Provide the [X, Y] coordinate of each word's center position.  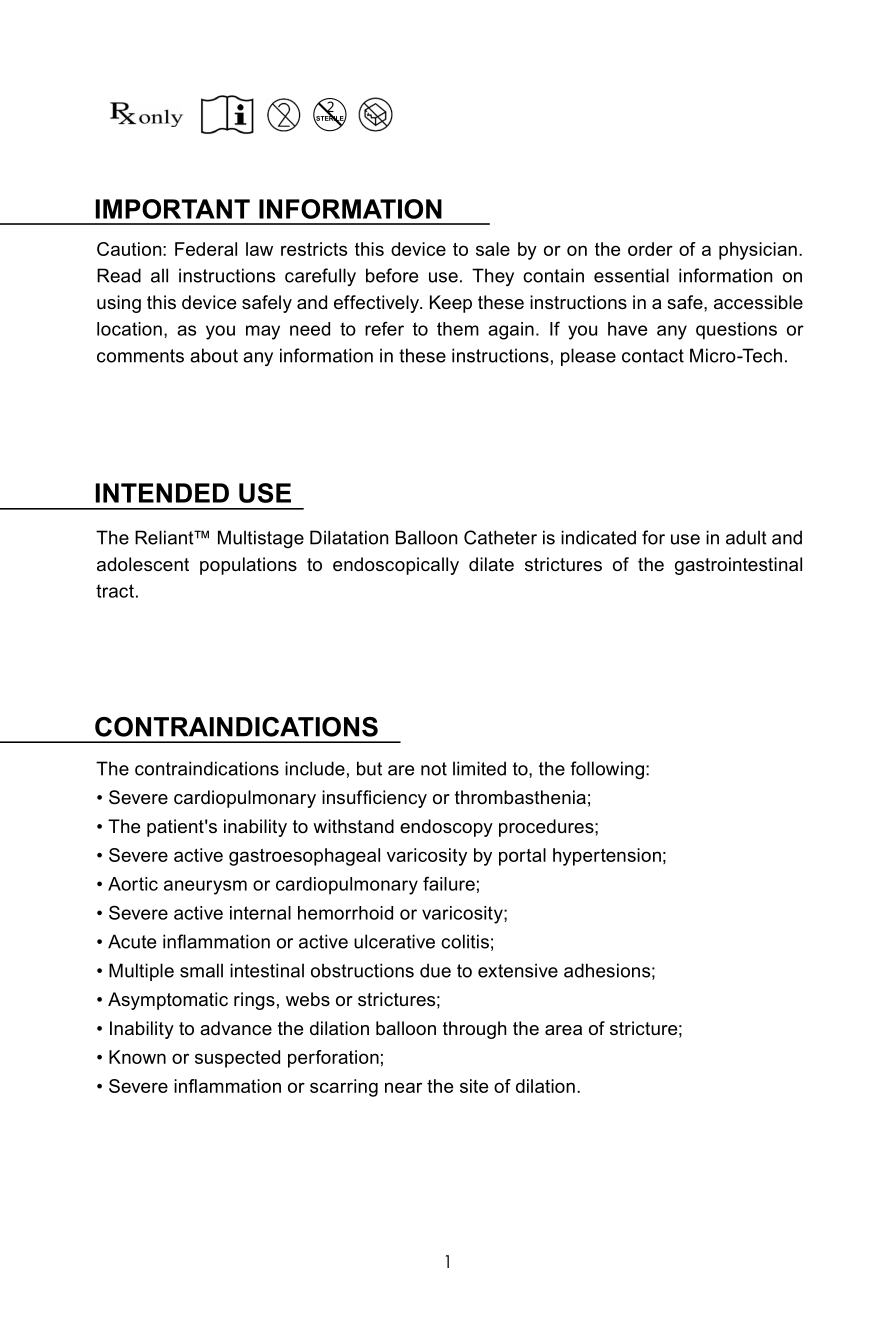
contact [653, 356]
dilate [491, 564]
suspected [237, 1059]
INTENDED [162, 493]
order [650, 249]
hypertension [607, 857]
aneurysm [205, 887]
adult [746, 537]
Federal [206, 249]
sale [493, 249]
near [403, 1087]
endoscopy [446, 828]
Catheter [500, 537]
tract [115, 591]
